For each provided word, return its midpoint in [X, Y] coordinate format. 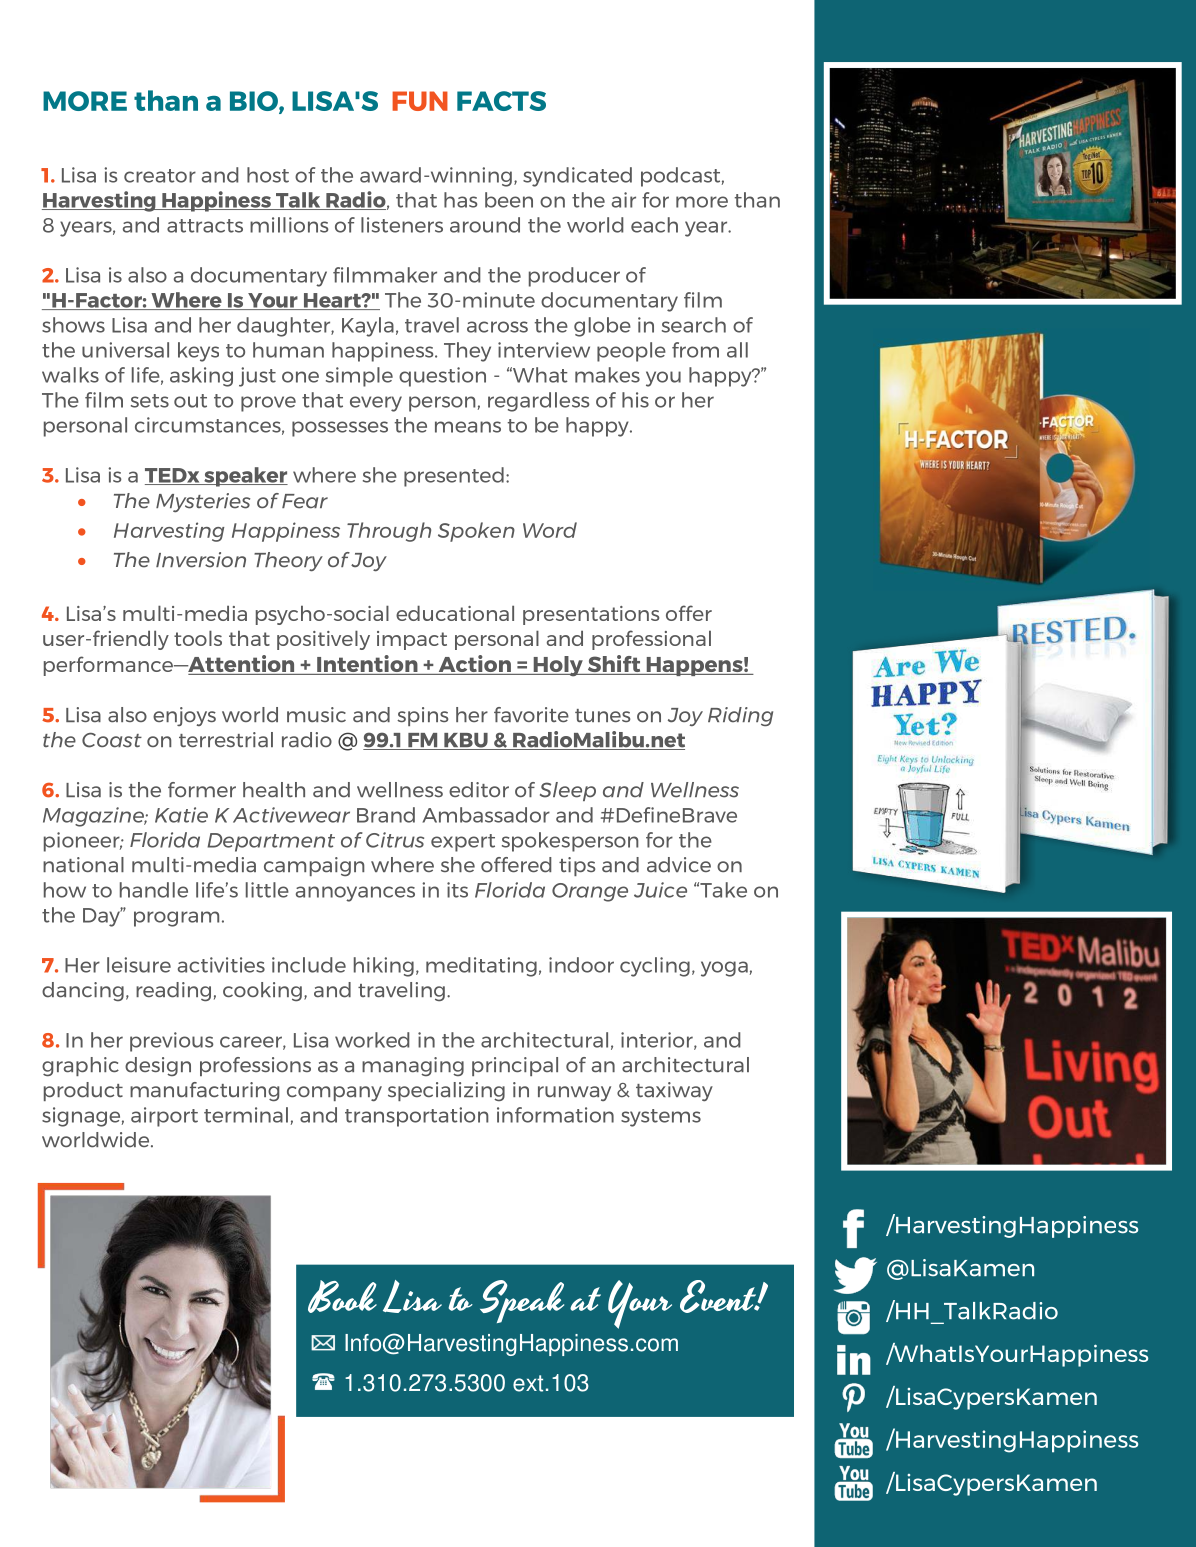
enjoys [184, 716]
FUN [420, 101]
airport [164, 1117]
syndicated [577, 177]
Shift [614, 665]
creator [160, 176]
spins [422, 716]
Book [342, 1296]
